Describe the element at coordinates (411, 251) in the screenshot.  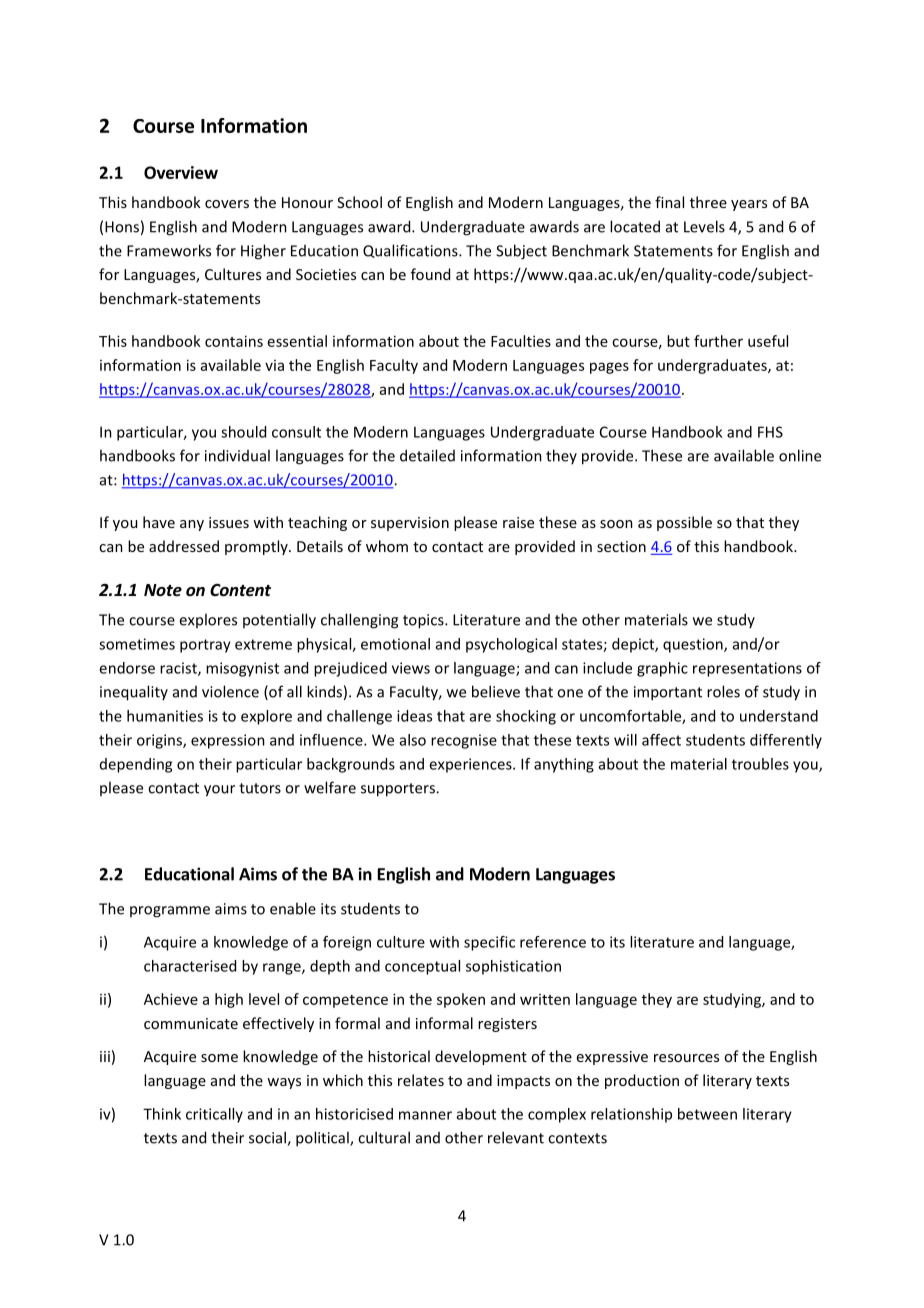
I see `Qualifications` at that location.
